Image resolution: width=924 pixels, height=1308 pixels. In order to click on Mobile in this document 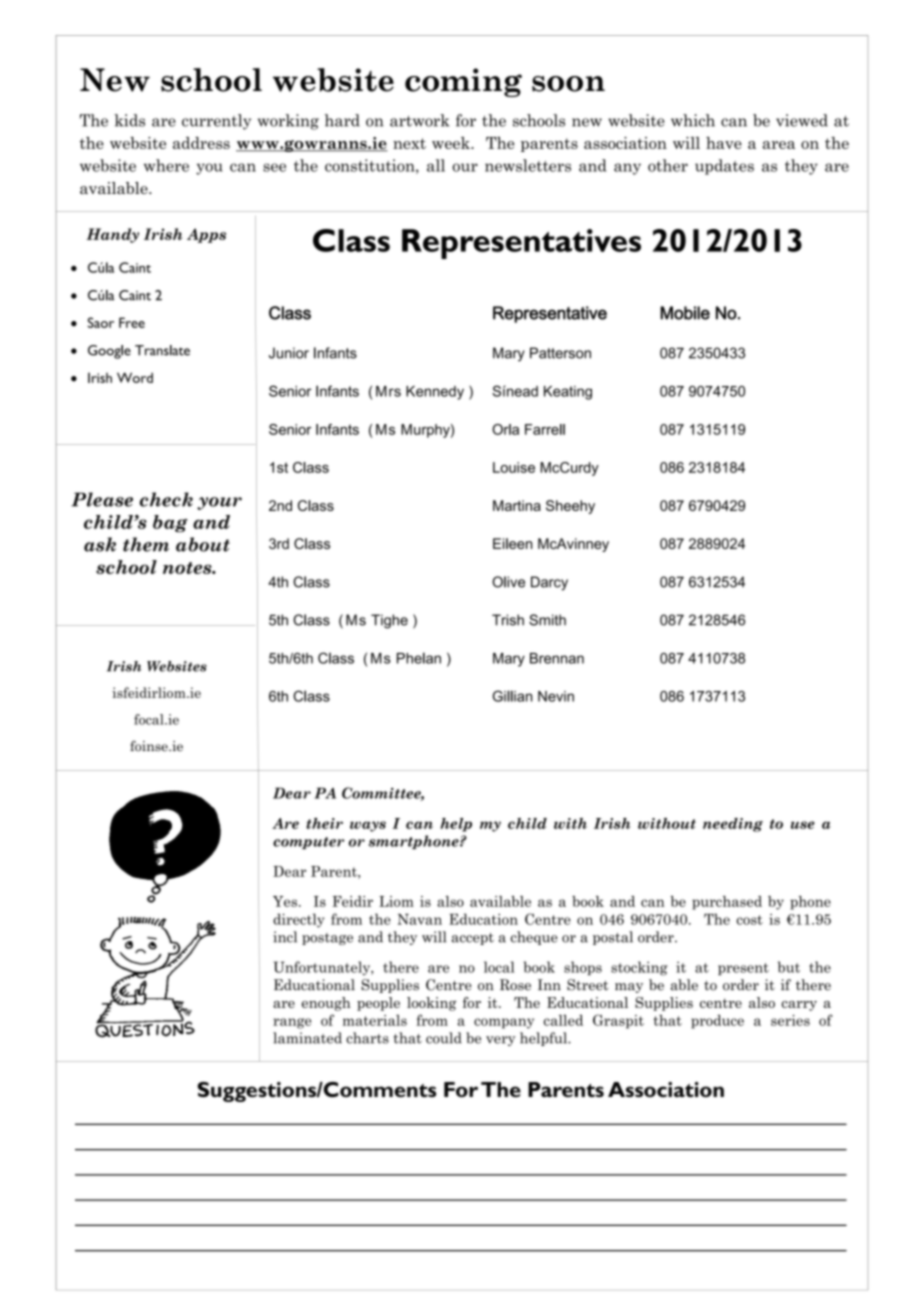, I will do `click(685, 313)`.
